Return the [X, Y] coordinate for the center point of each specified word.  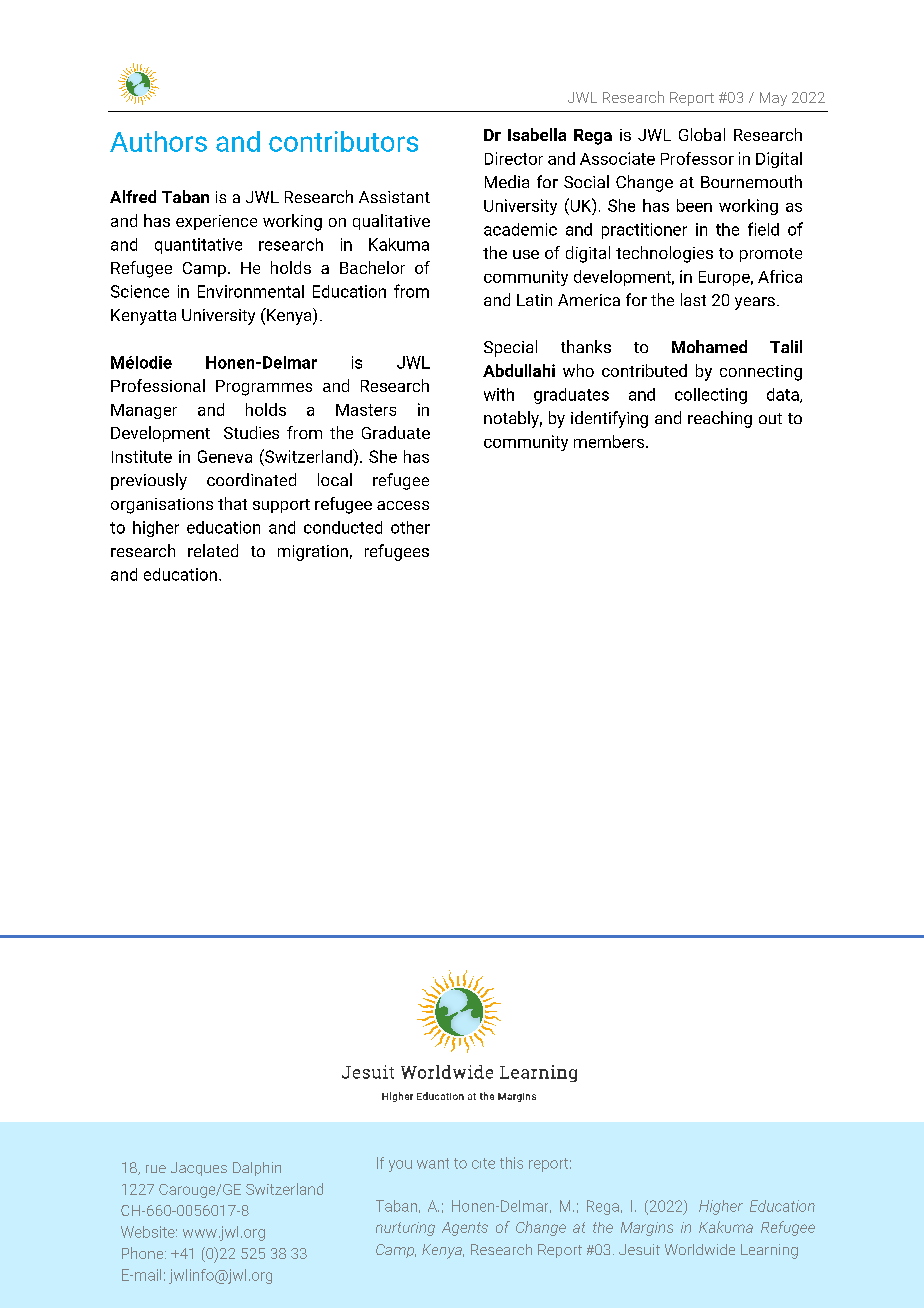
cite [483, 1163]
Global [702, 134]
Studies [251, 432]
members [610, 441]
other [410, 527]
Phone [144, 1253]
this [511, 1163]
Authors [158, 141]
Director [514, 158]
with [499, 394]
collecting [711, 396]
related [213, 550]
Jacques [199, 1169]
